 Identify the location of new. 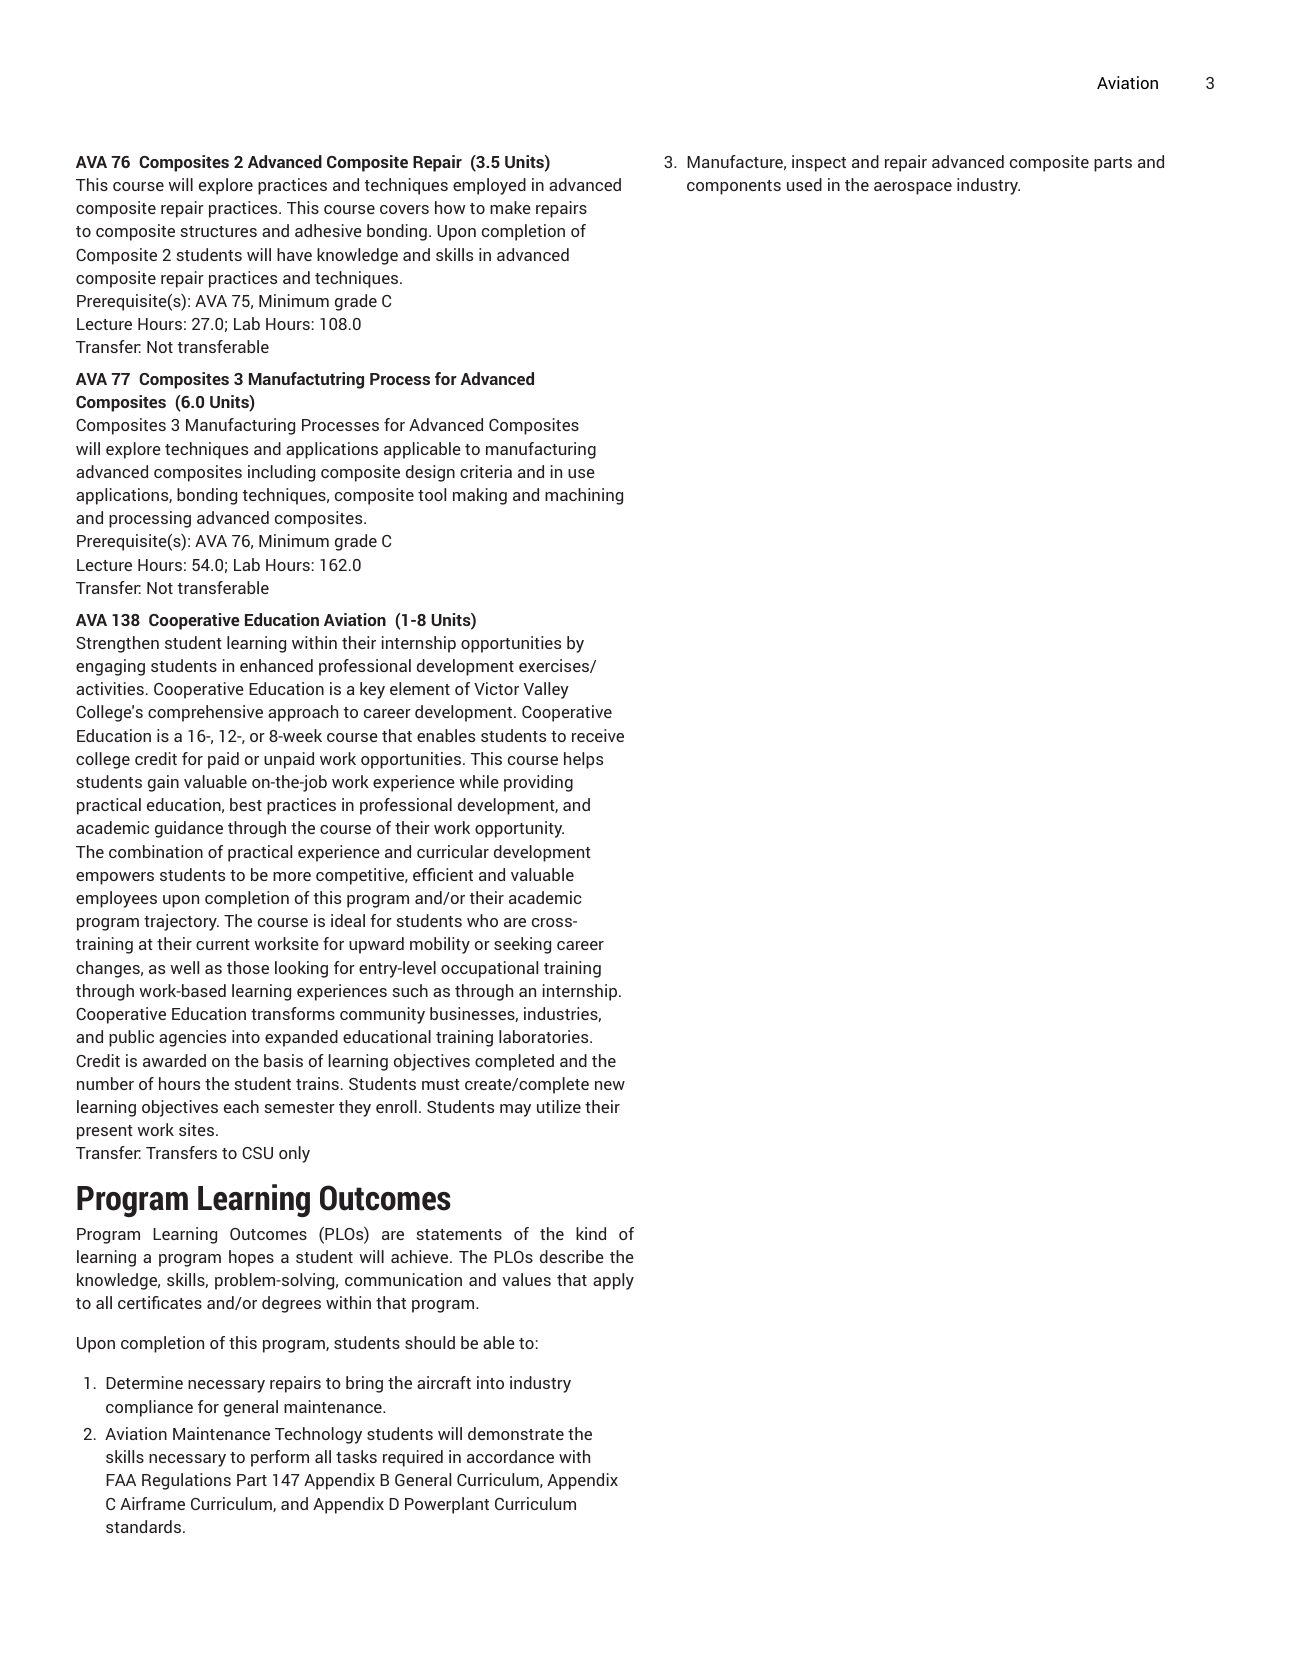
(610, 1085).
